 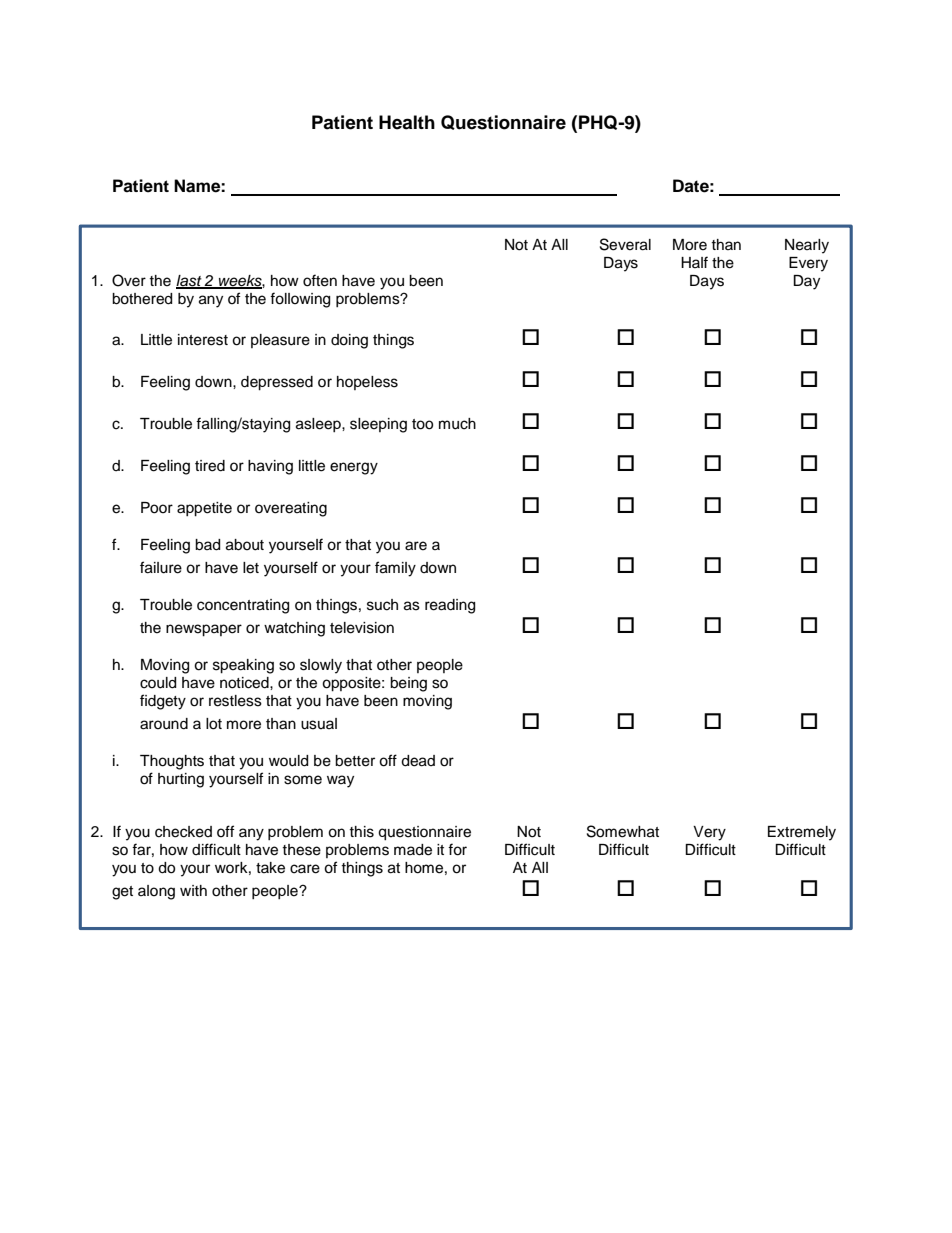 What do you see at coordinates (395, 569) in the screenshot?
I see `family` at bounding box center [395, 569].
